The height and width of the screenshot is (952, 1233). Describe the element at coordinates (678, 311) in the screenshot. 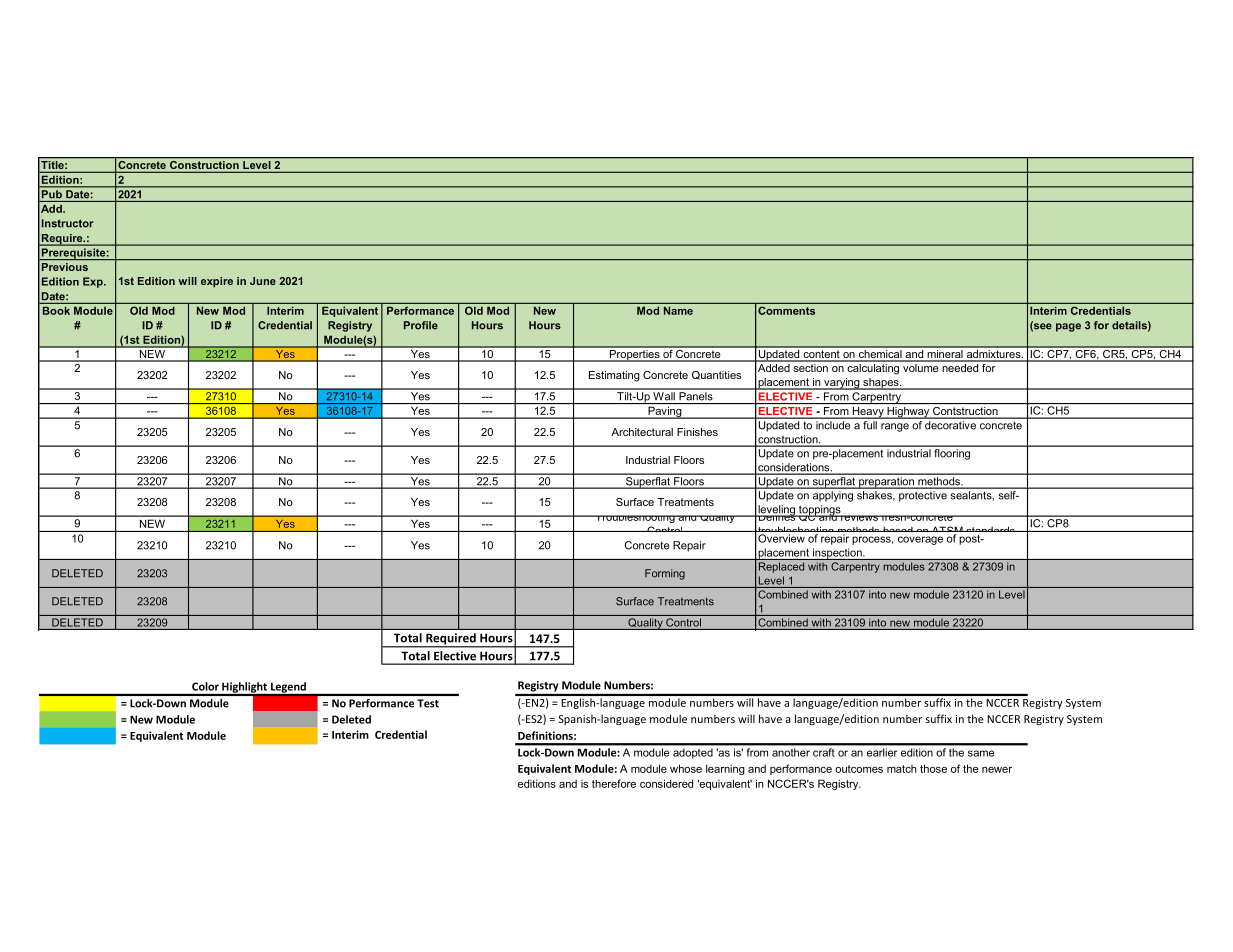

I see `Name` at that location.
